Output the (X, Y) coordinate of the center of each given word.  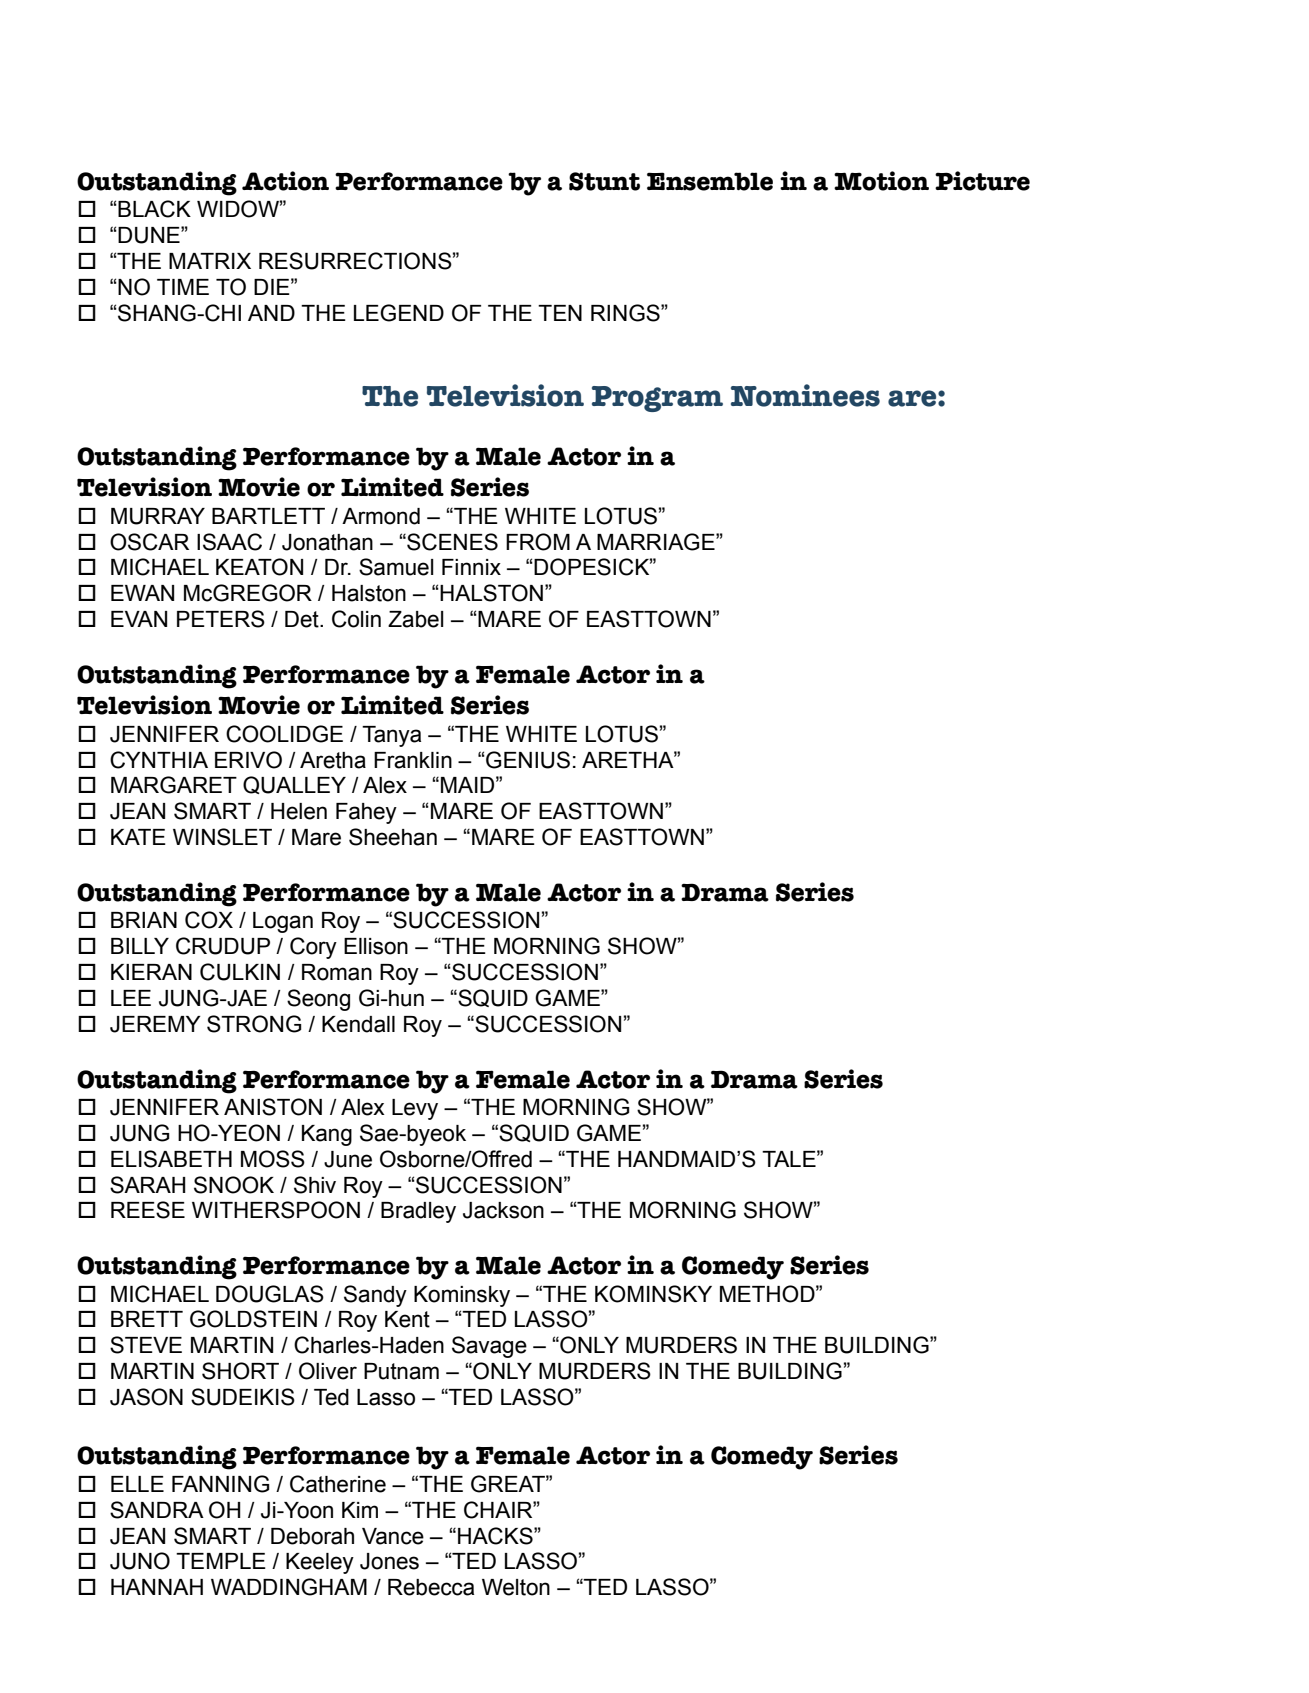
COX (209, 920)
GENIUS (527, 760)
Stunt (604, 181)
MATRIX (210, 261)
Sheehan (393, 837)
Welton (516, 1587)
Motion (881, 181)
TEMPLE (221, 1561)
